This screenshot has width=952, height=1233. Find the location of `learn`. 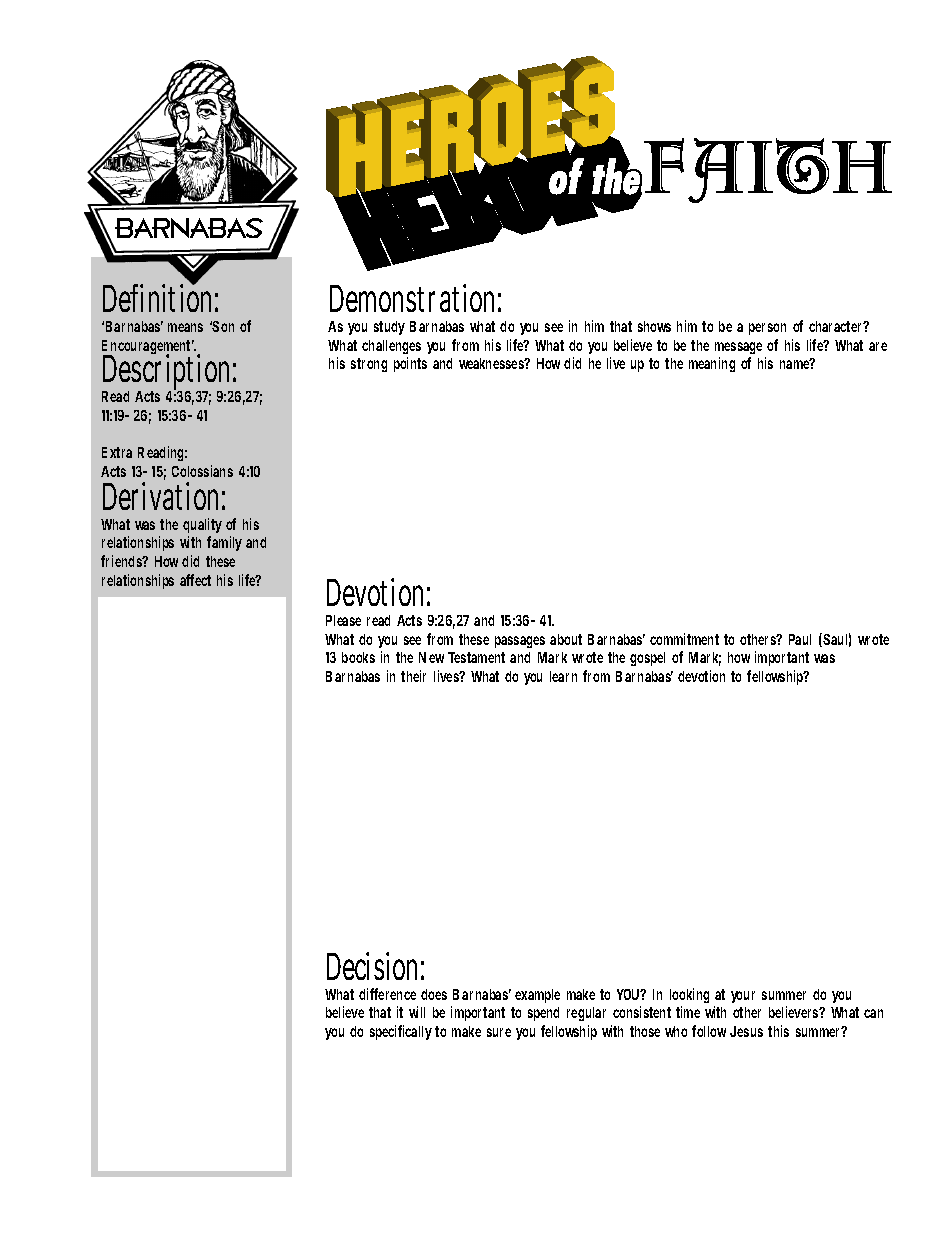

learn is located at coordinates (563, 676).
